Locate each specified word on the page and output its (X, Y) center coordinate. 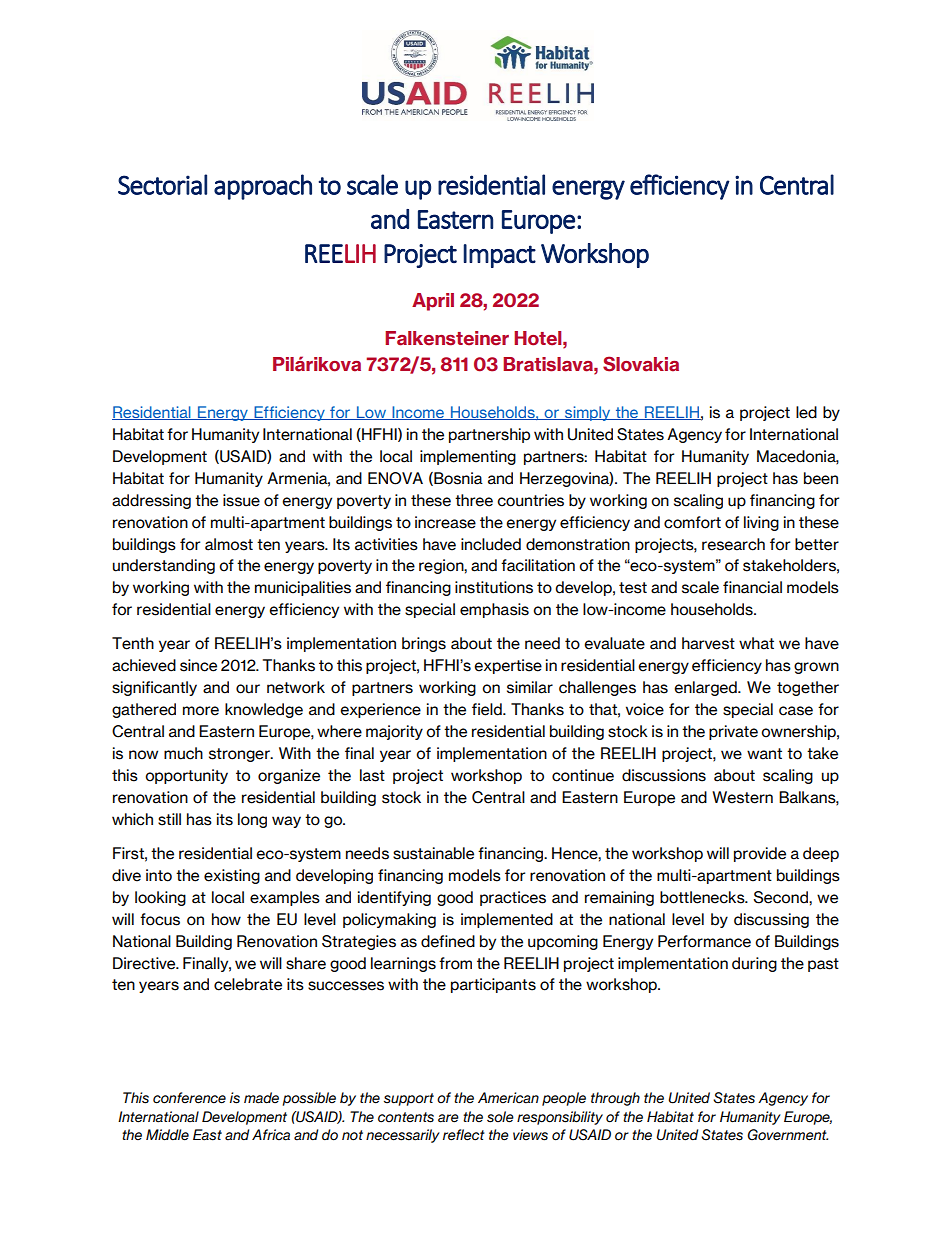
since (198, 665)
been (821, 478)
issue (241, 500)
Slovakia (641, 364)
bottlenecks (703, 897)
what (756, 643)
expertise (508, 666)
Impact (500, 256)
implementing (468, 457)
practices (513, 898)
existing (232, 876)
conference (189, 1098)
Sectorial (162, 184)
